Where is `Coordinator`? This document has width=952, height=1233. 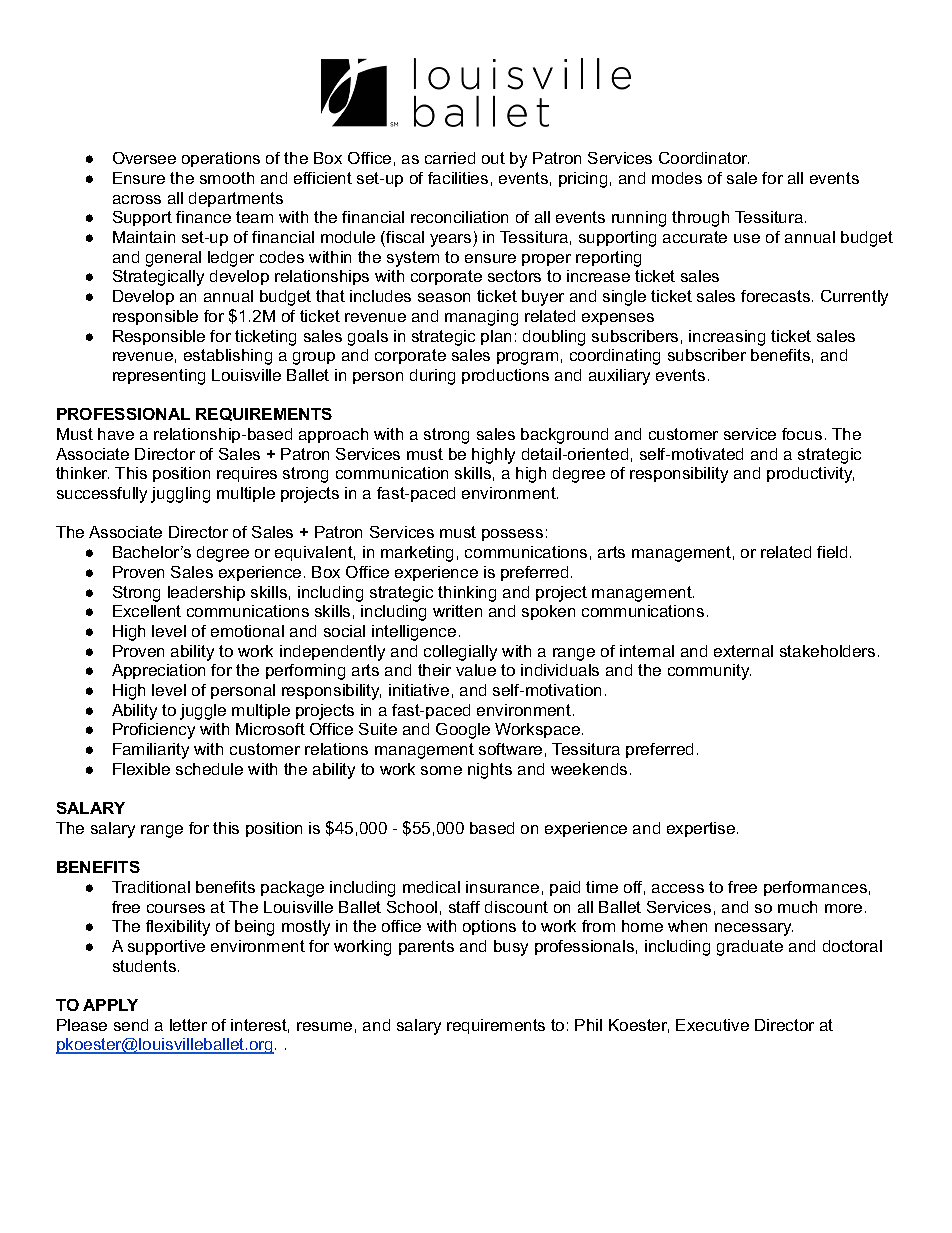 Coordinator is located at coordinates (704, 158).
